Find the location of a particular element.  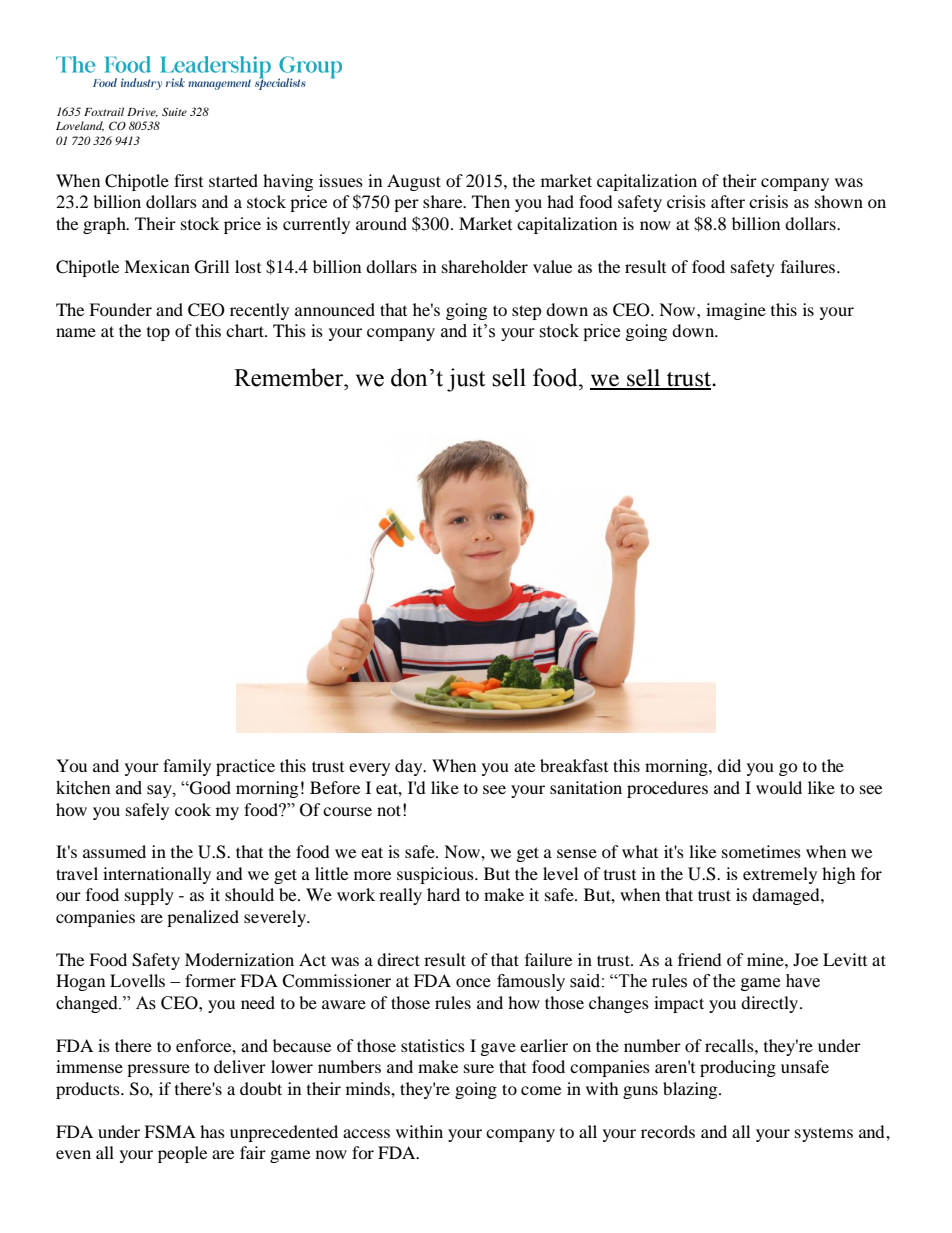

access is located at coordinates (366, 1133).
